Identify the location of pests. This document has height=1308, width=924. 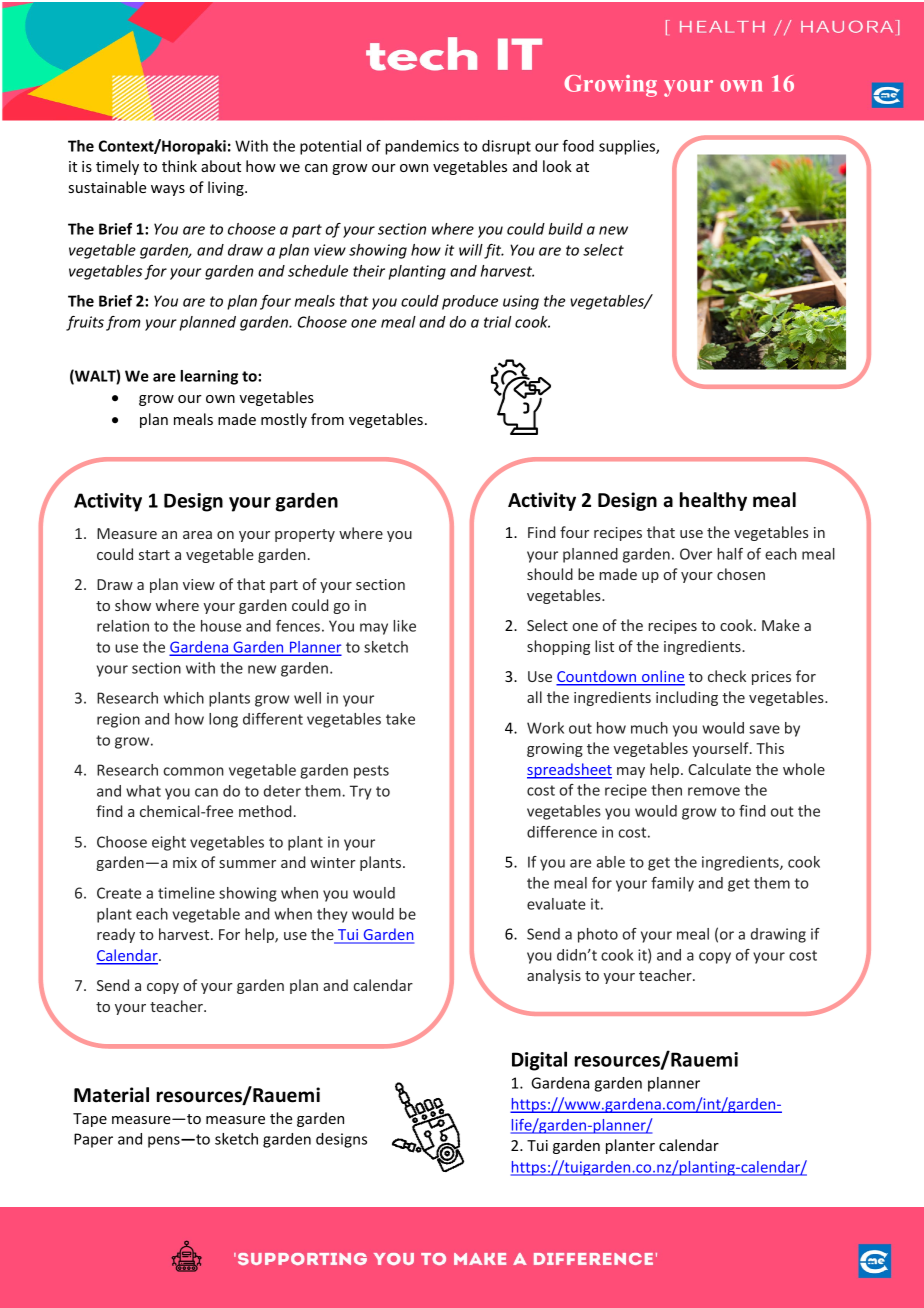
(371, 772).
